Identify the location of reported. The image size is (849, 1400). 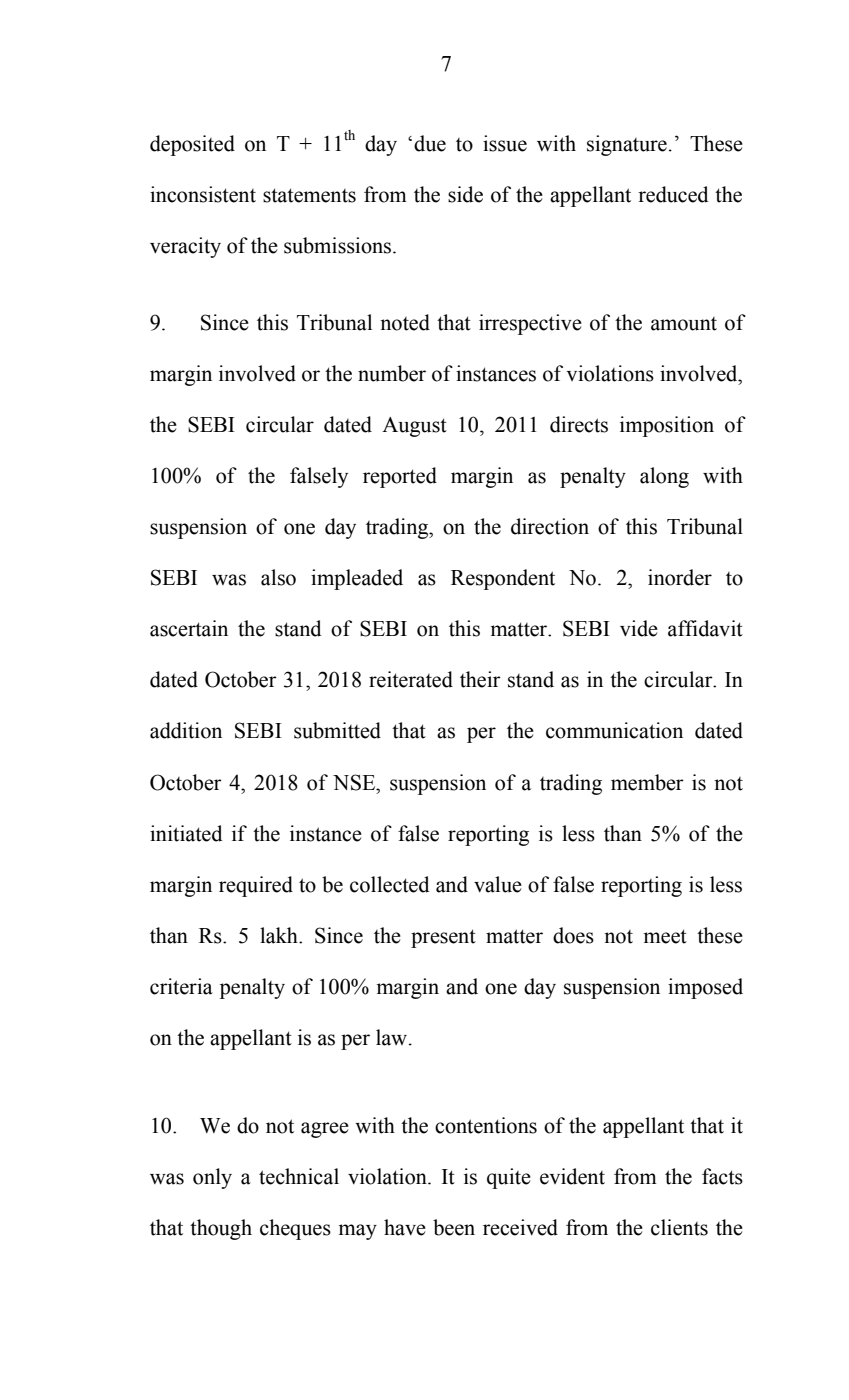
(400, 477).
